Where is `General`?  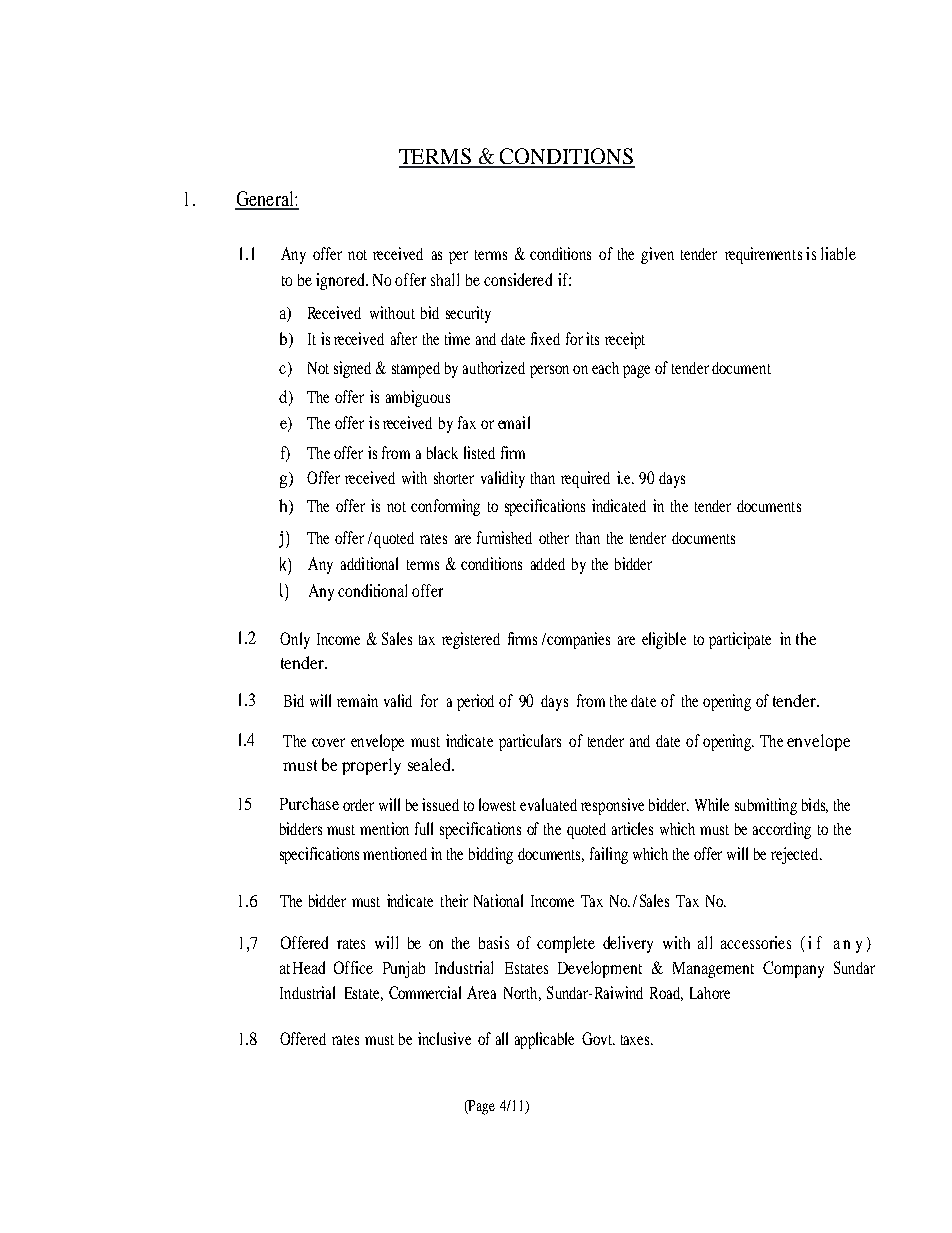
General is located at coordinates (265, 200).
